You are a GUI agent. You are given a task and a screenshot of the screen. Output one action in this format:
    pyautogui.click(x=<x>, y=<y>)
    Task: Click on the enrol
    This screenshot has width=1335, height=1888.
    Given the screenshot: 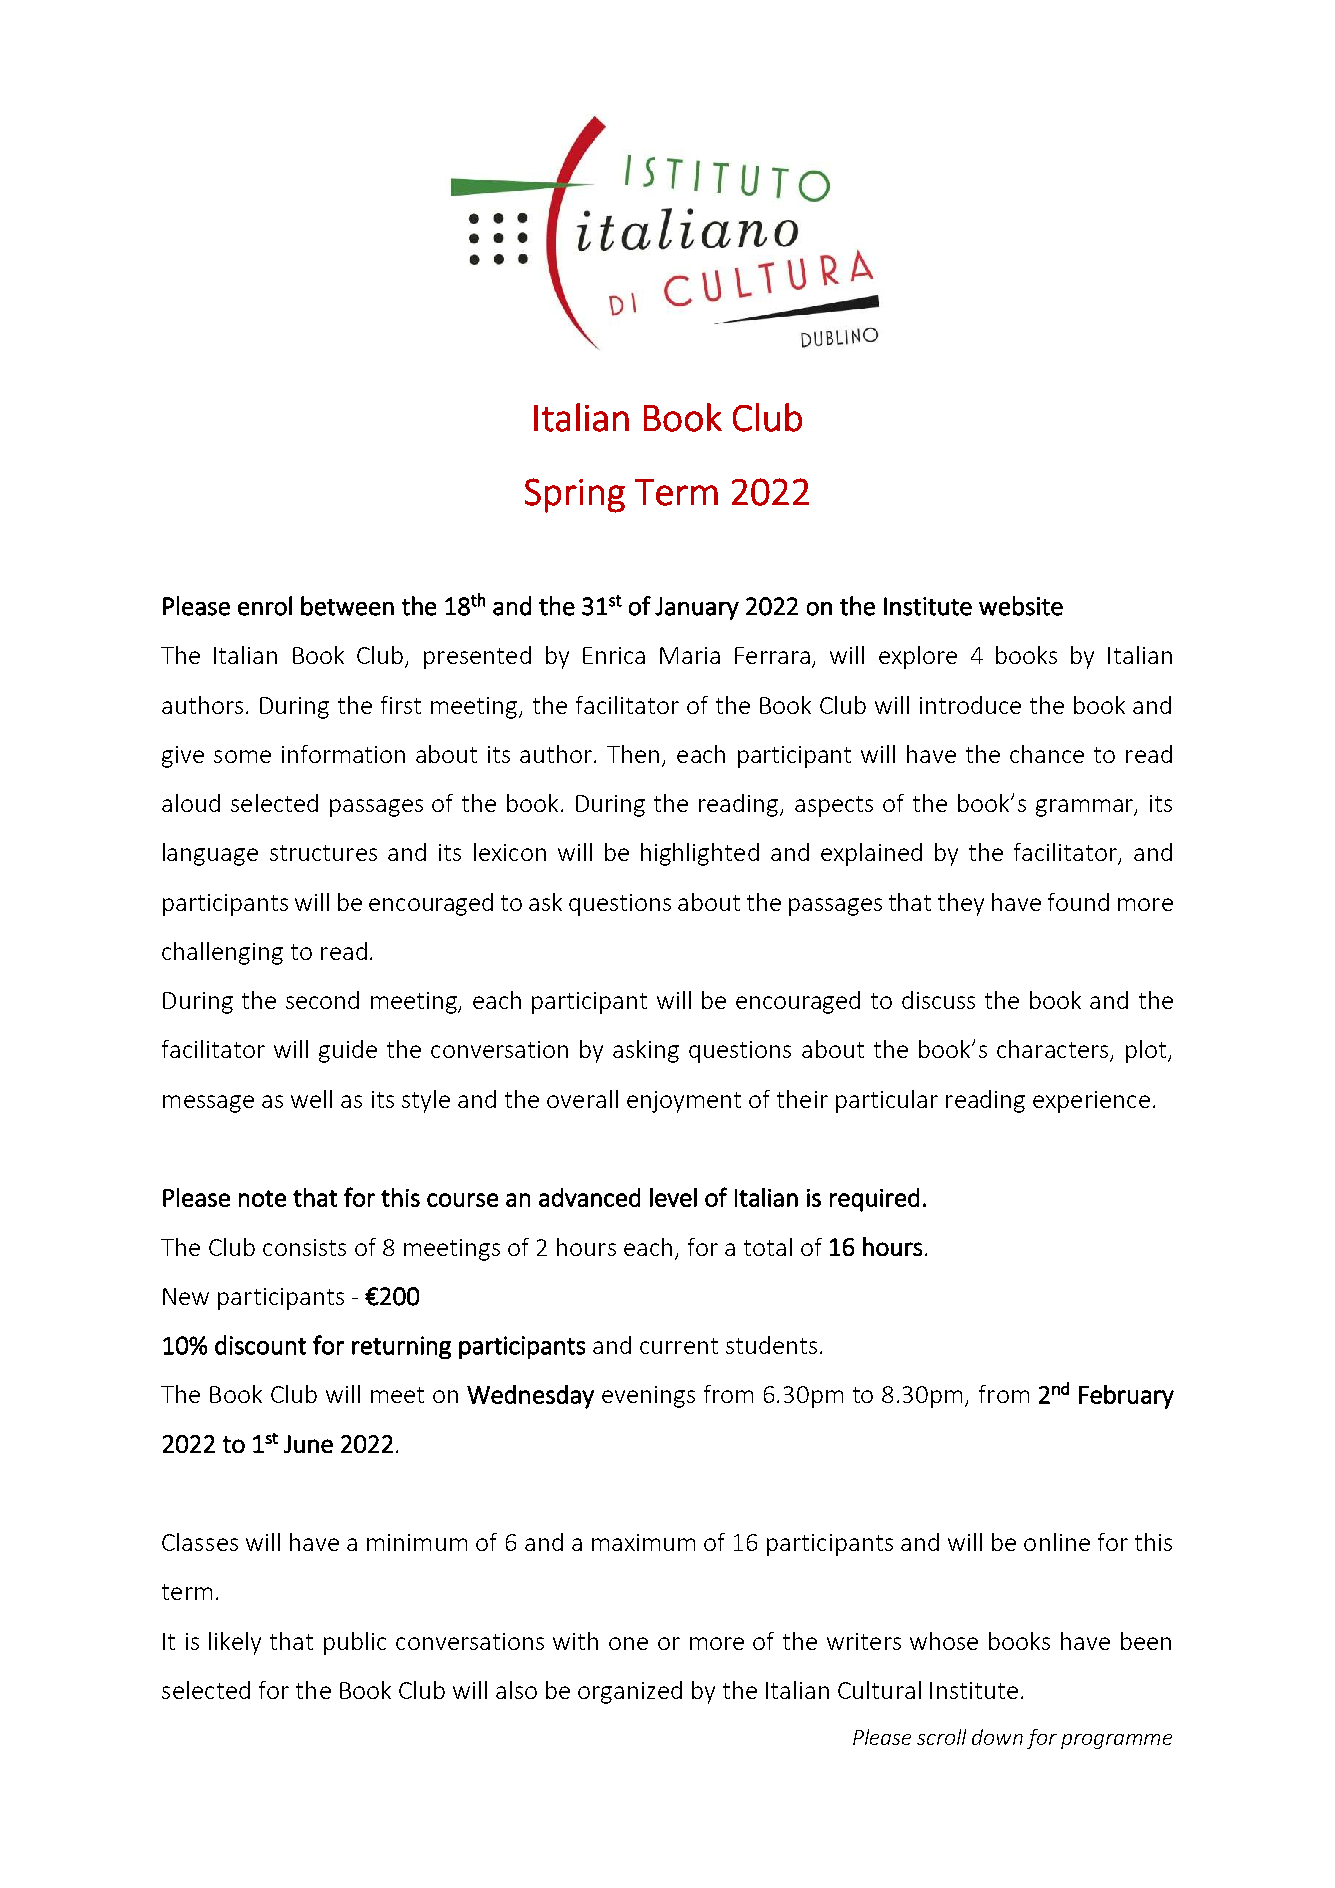 What is the action you would take?
    pyautogui.click(x=265, y=606)
